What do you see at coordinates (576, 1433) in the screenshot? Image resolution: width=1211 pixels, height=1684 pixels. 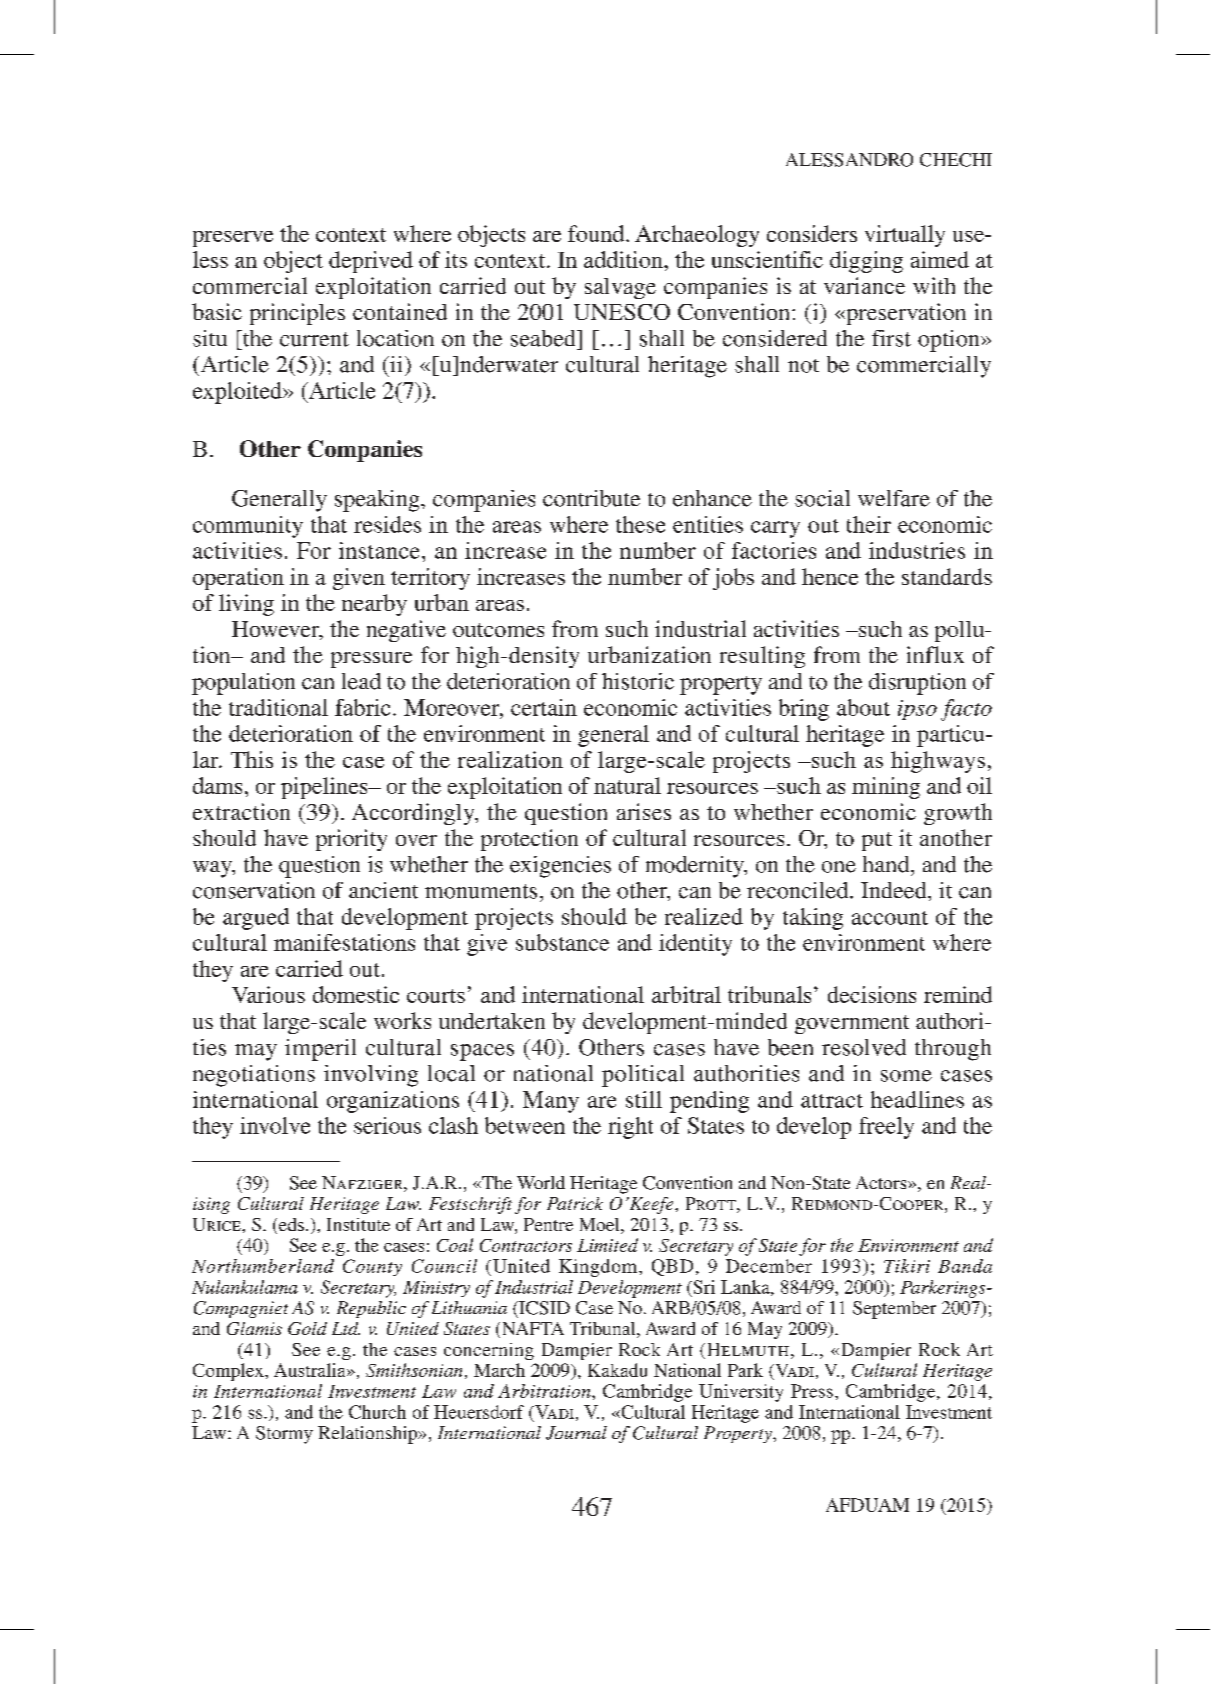 I see `Journal` at bounding box center [576, 1433].
